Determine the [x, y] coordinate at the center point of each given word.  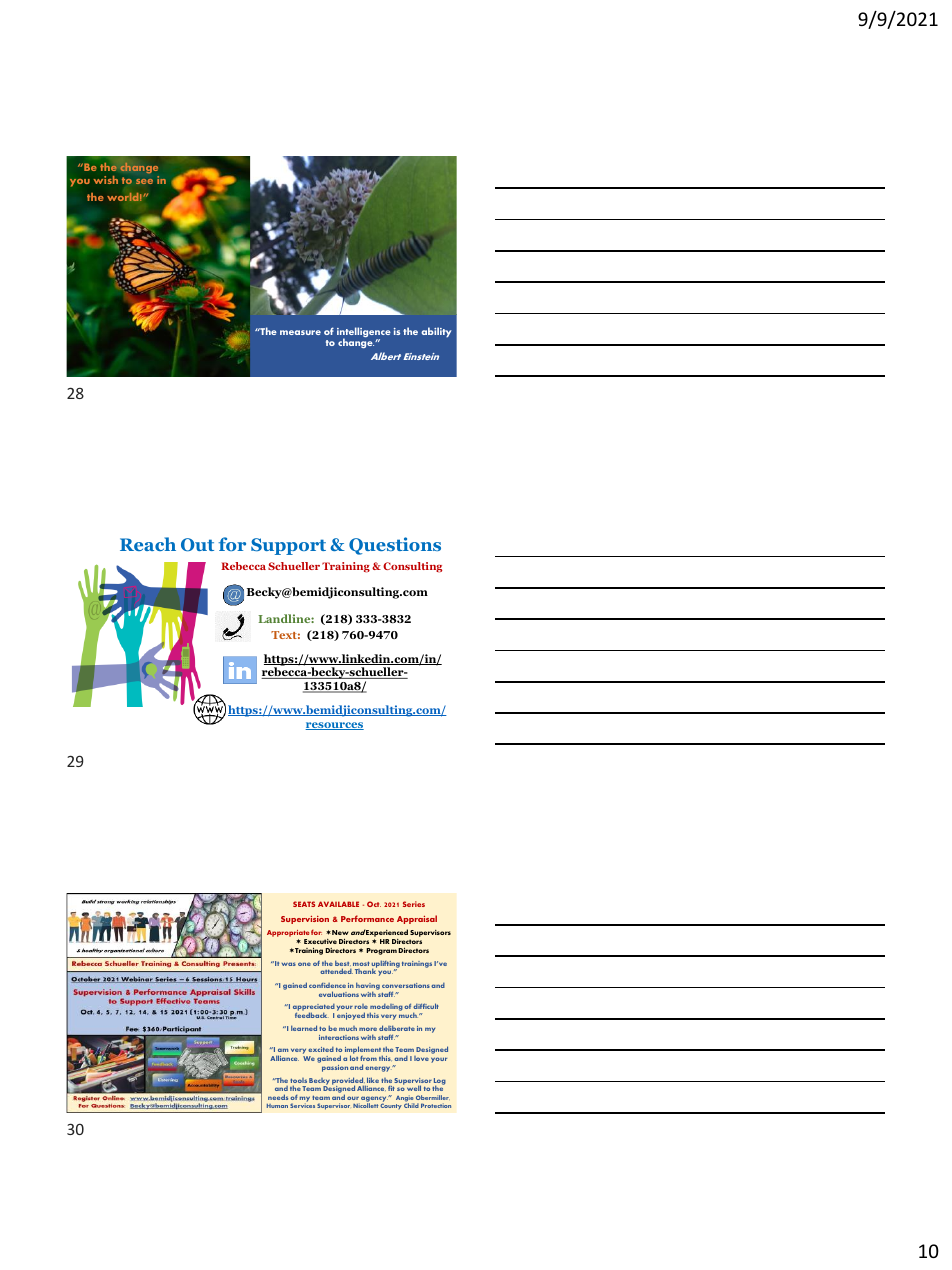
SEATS [304, 904]
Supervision [305, 920]
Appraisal [417, 919]
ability [436, 332]
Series [414, 904]
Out [197, 545]
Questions [395, 546]
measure [300, 332]
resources [334, 726]
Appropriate [288, 935]
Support [288, 546]
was [289, 964]
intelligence [364, 333]
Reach [148, 544]
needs [278, 1097]
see [144, 181]
